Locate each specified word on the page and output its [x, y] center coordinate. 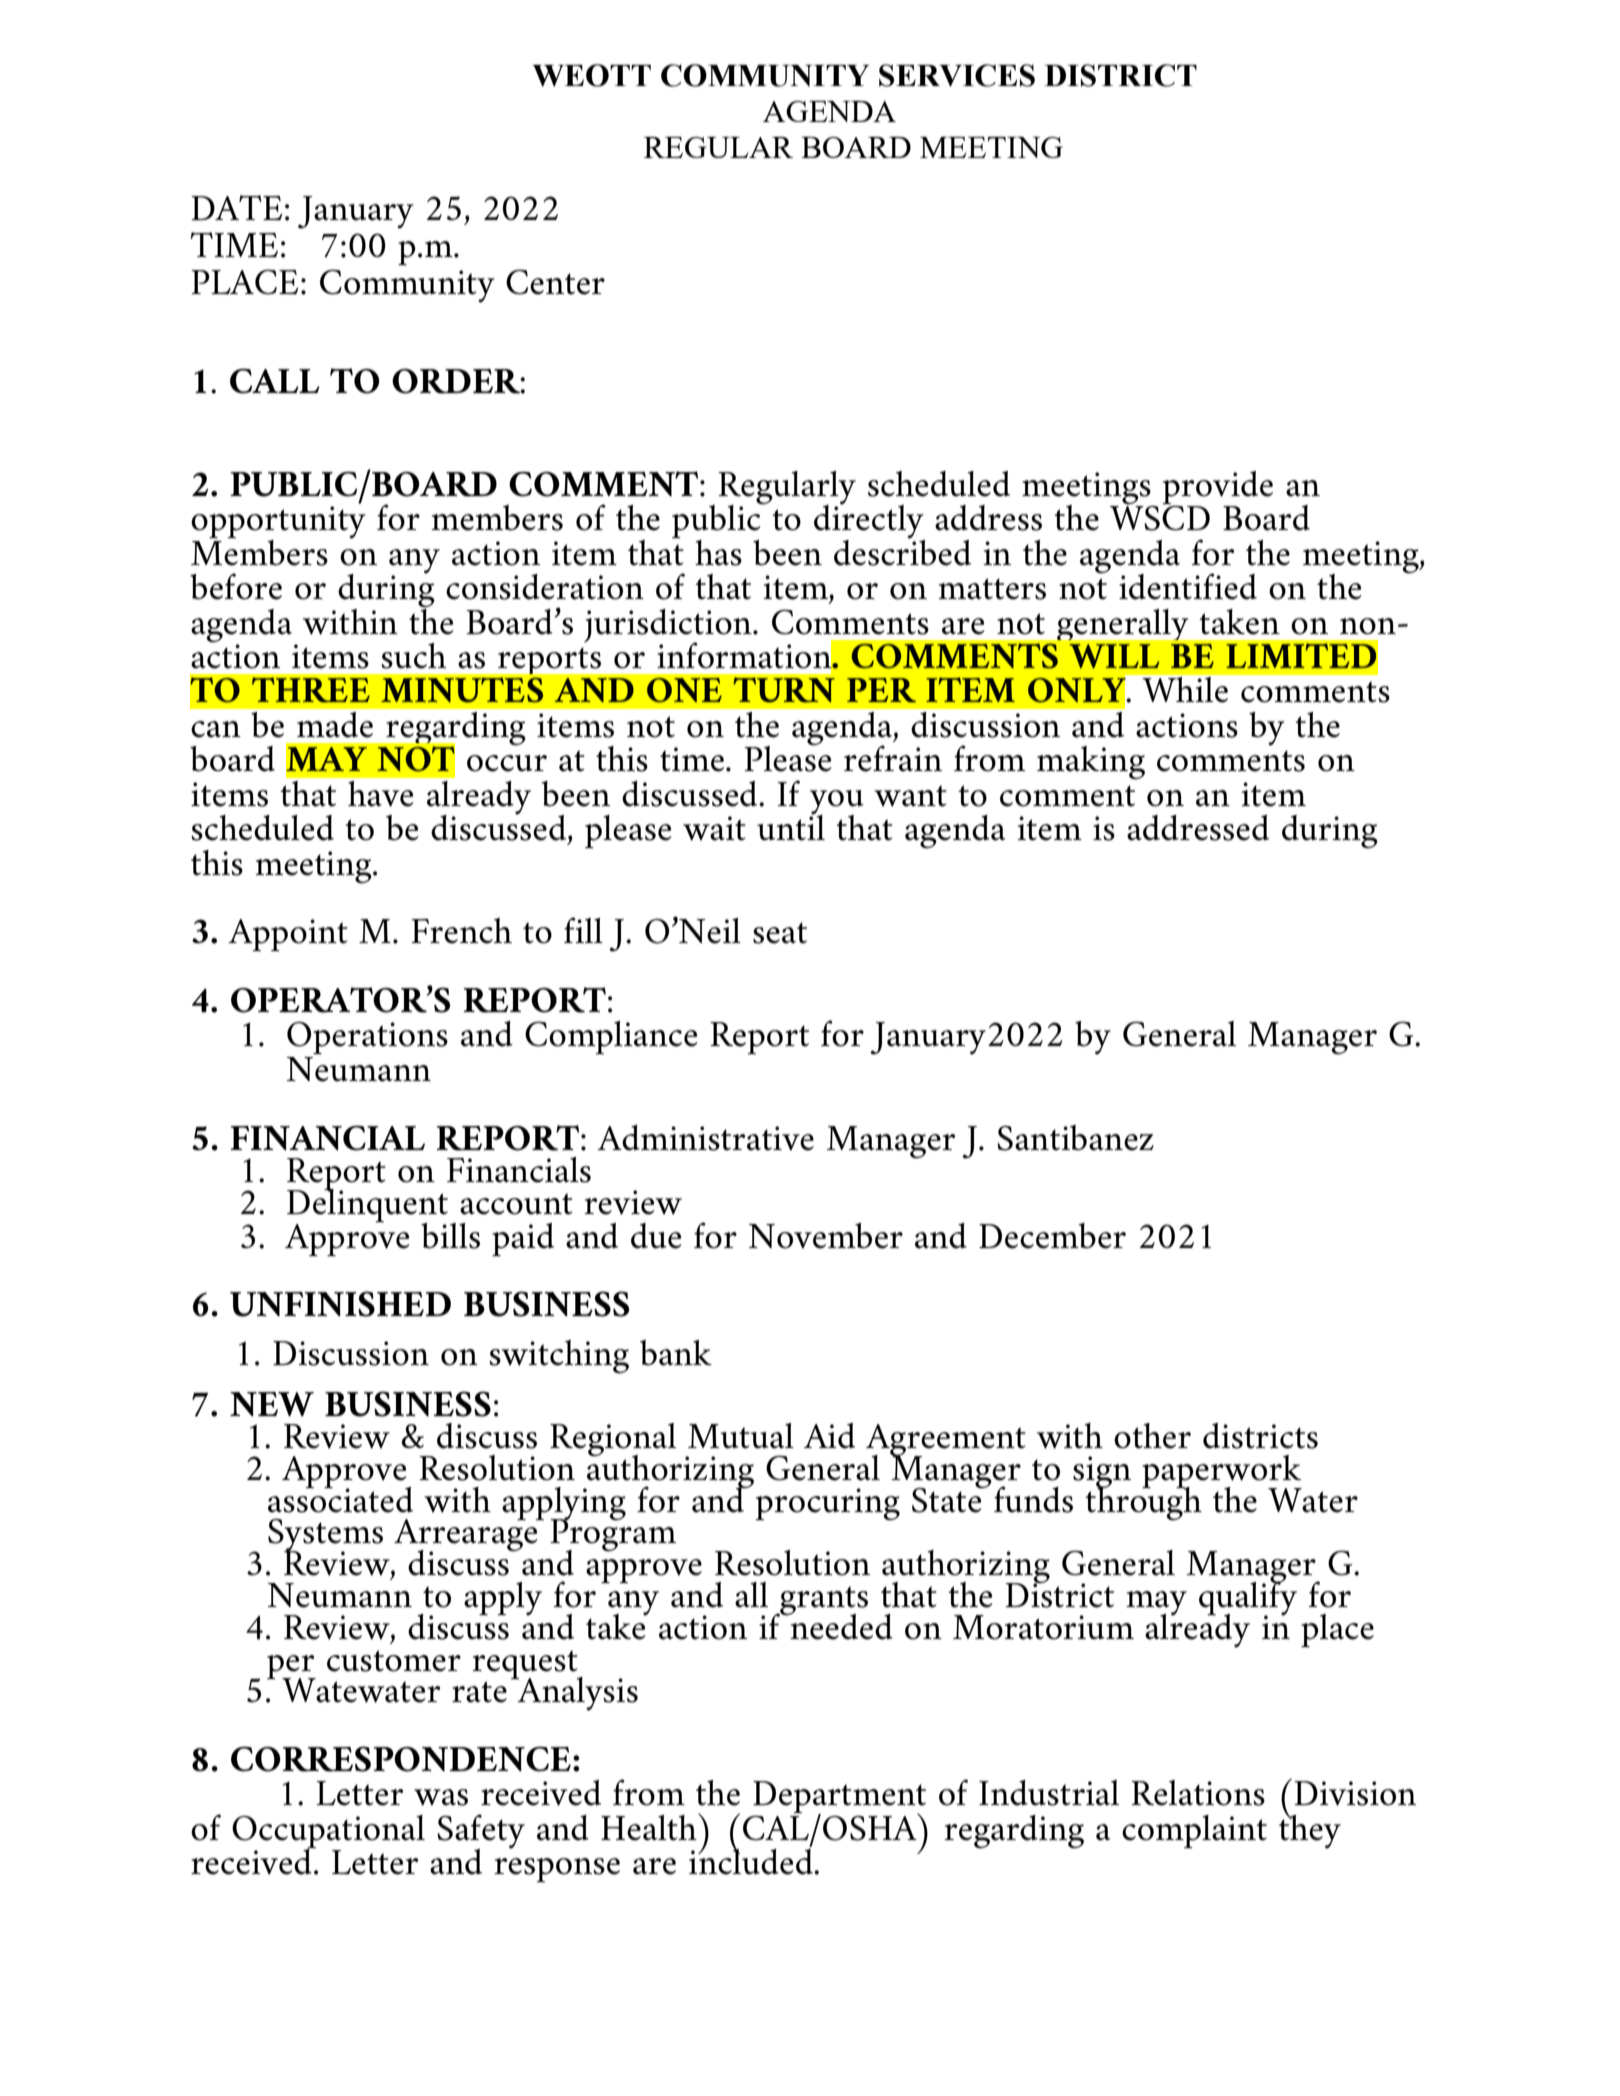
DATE [237, 207]
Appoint [288, 935]
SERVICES [957, 75]
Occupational [328, 1832]
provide [1218, 489]
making [1091, 763]
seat [780, 933]
